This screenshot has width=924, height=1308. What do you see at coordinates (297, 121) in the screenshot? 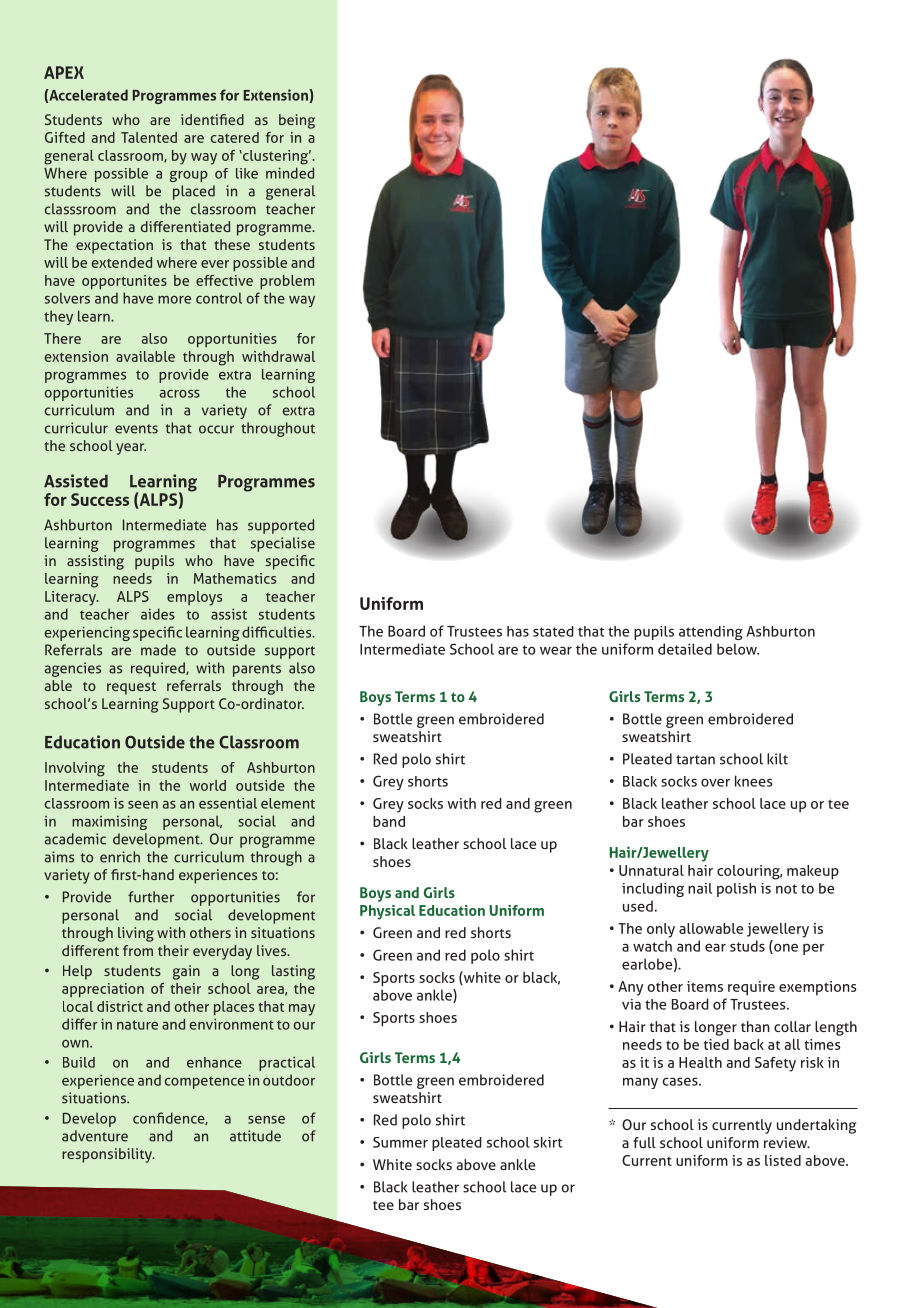
I see `being` at bounding box center [297, 121].
